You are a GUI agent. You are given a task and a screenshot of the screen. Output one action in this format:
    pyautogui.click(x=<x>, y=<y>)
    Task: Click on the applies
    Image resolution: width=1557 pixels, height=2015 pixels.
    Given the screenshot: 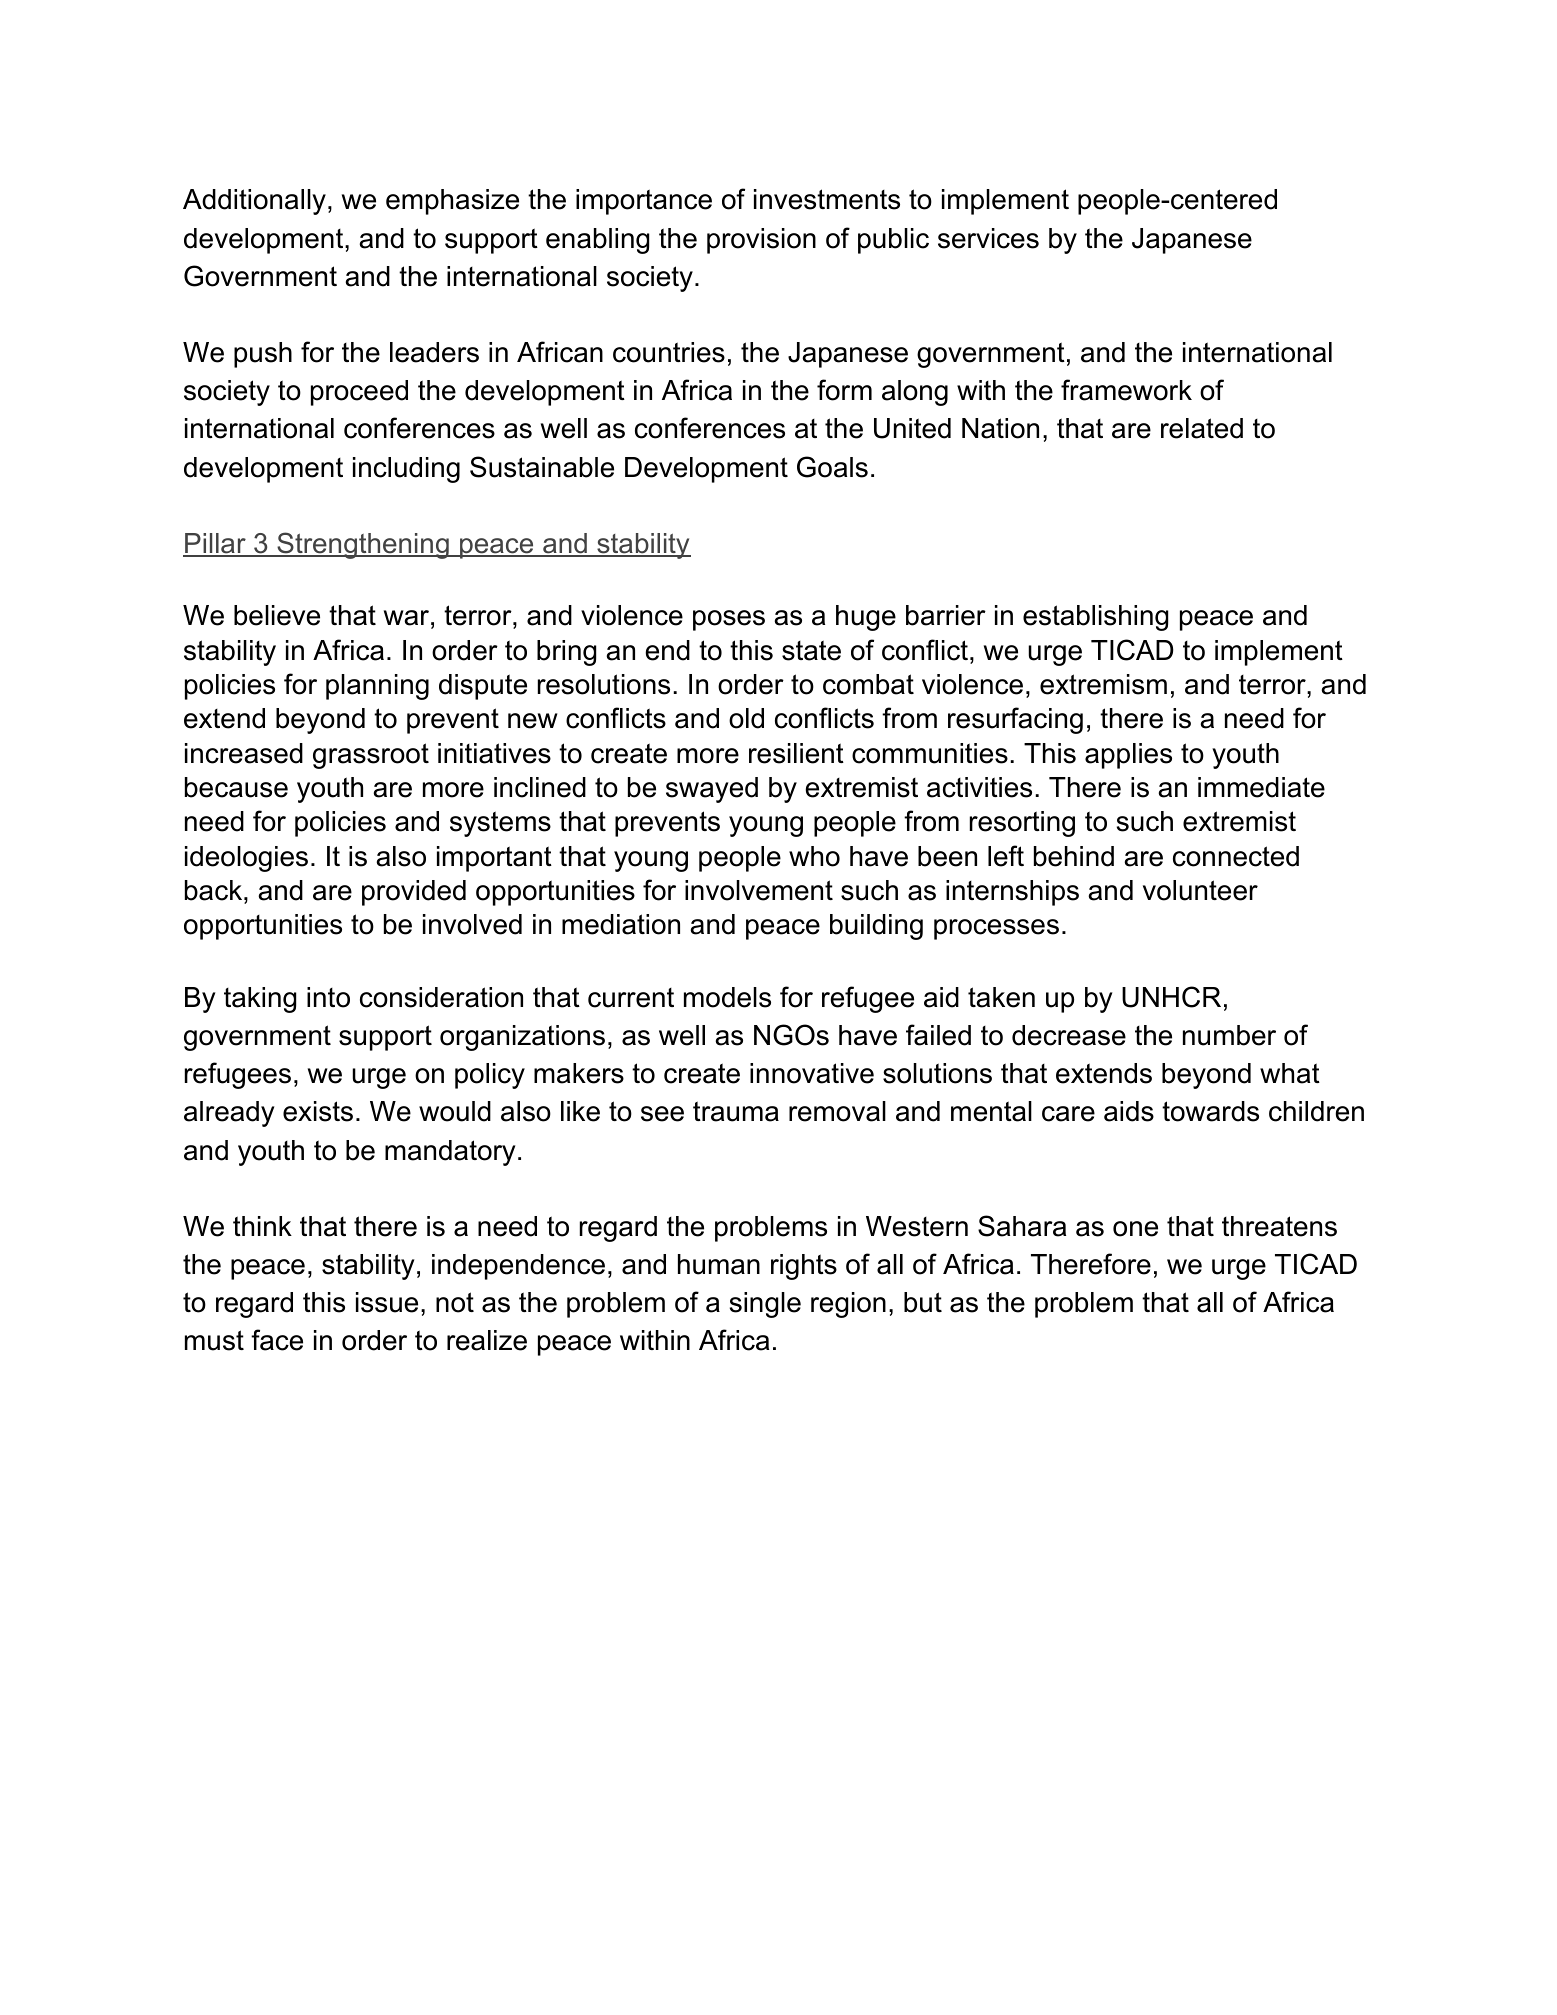 What is the action you would take?
    pyautogui.click(x=1128, y=756)
